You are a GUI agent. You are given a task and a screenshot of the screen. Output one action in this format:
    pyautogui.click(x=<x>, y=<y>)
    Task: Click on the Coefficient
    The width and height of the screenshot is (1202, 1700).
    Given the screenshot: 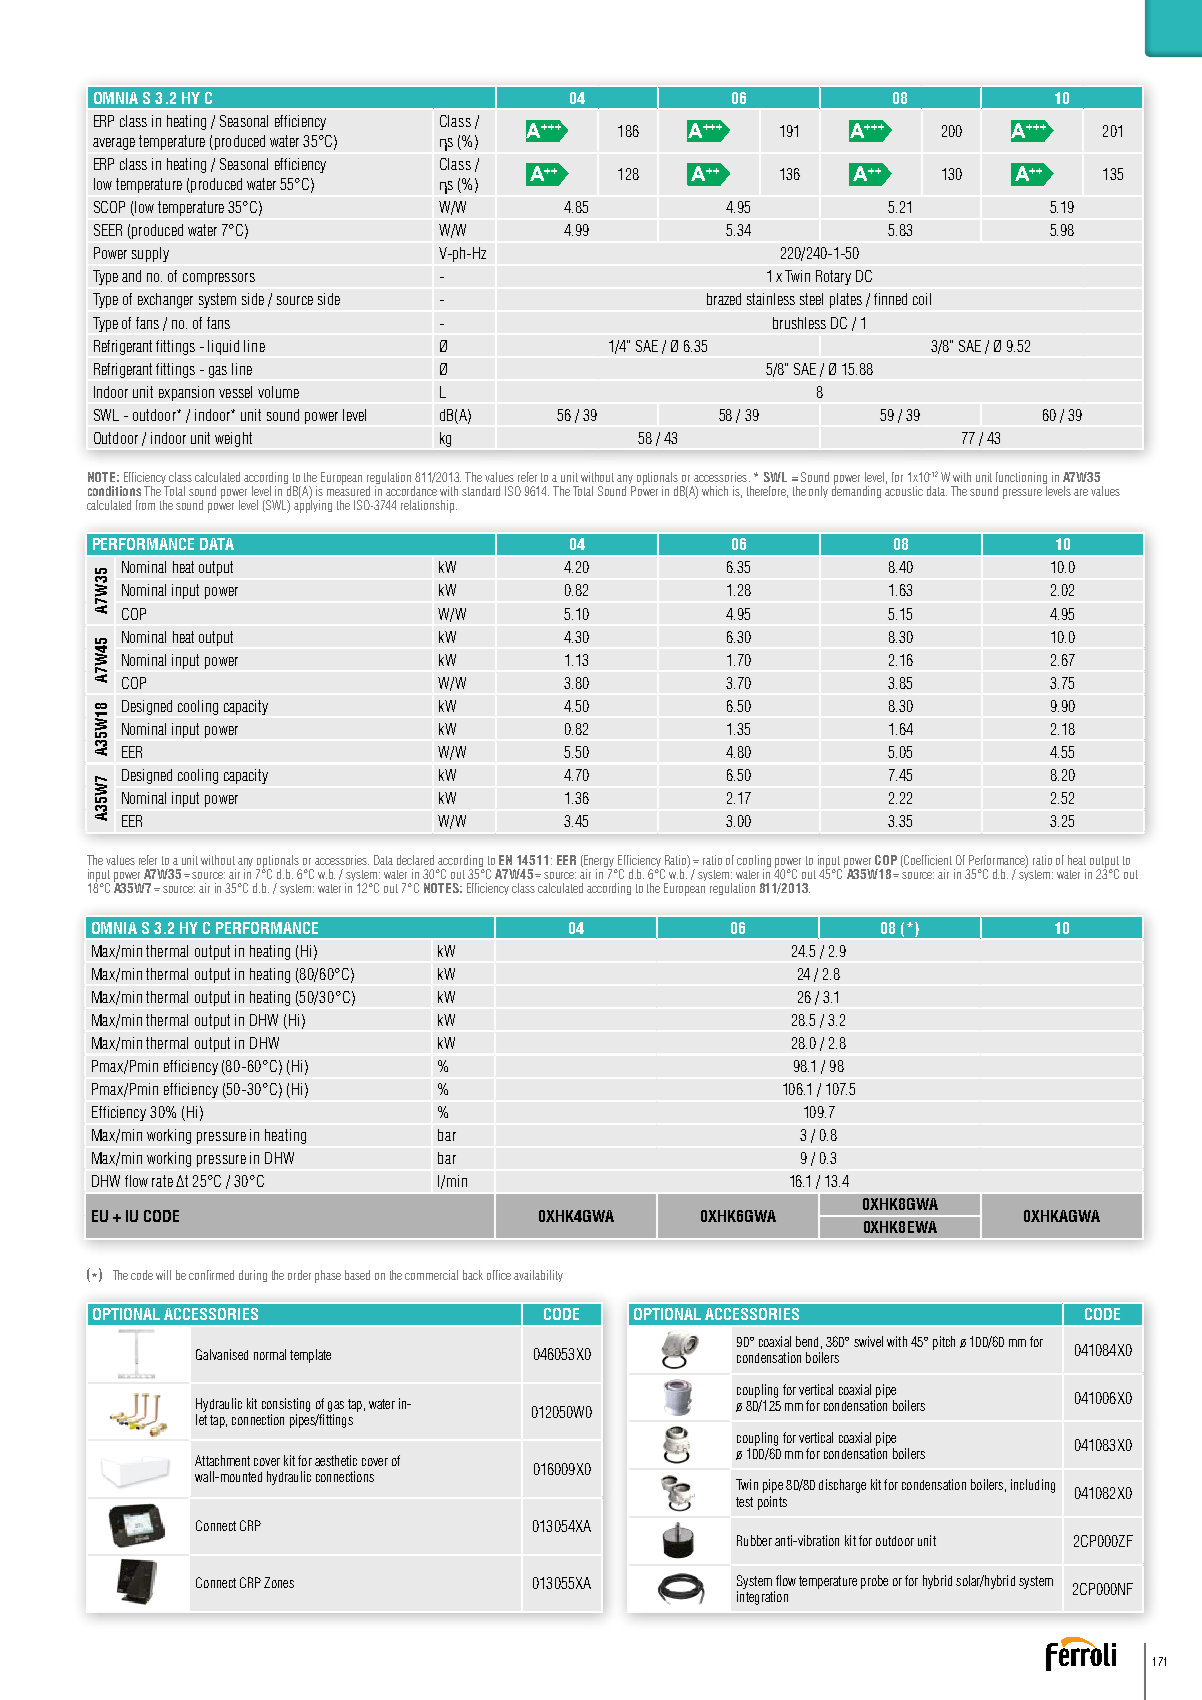 What is the action you would take?
    pyautogui.click(x=927, y=861)
